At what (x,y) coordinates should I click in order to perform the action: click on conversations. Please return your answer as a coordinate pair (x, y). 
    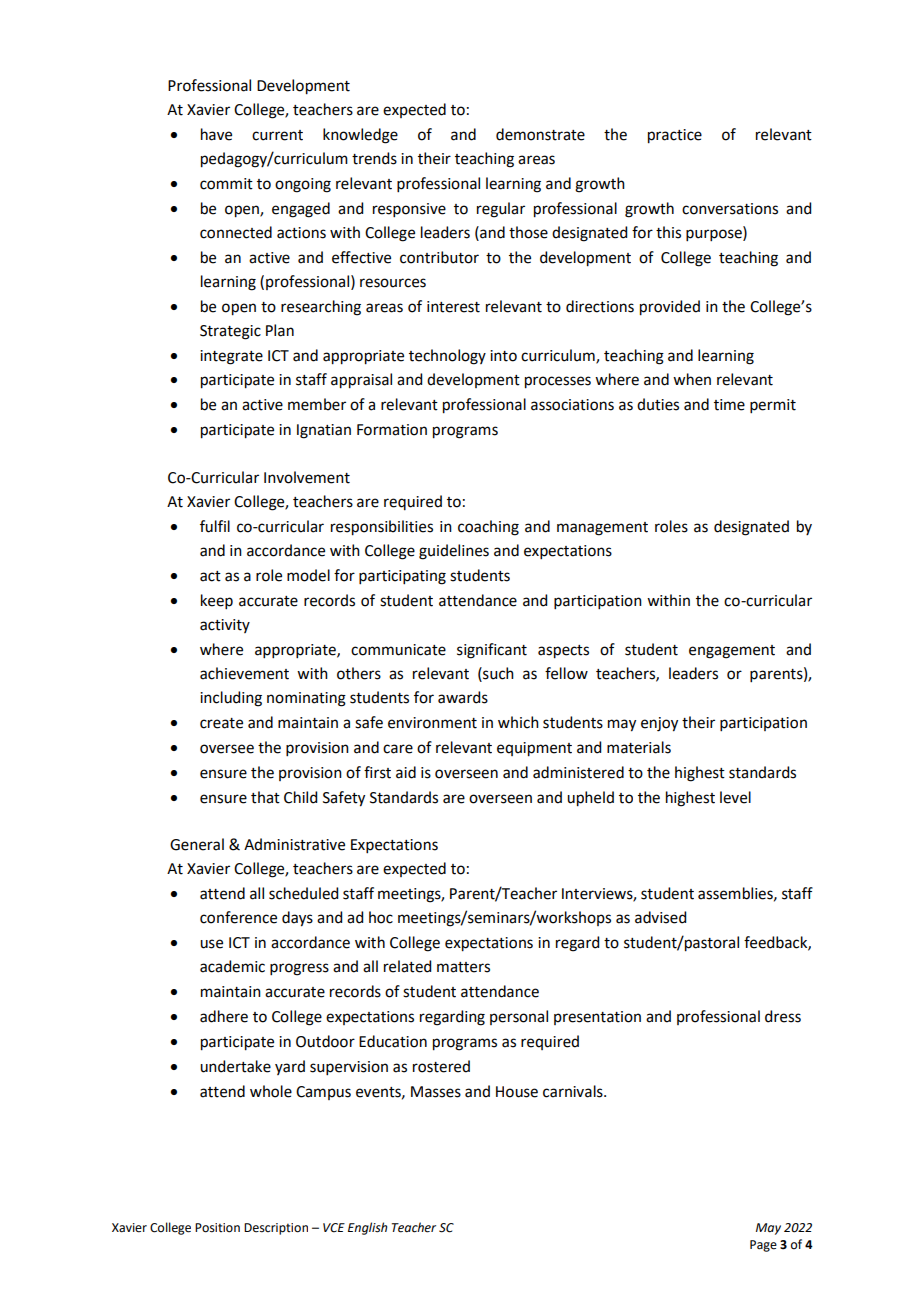
    Looking at the image, I should click on (730, 209).
